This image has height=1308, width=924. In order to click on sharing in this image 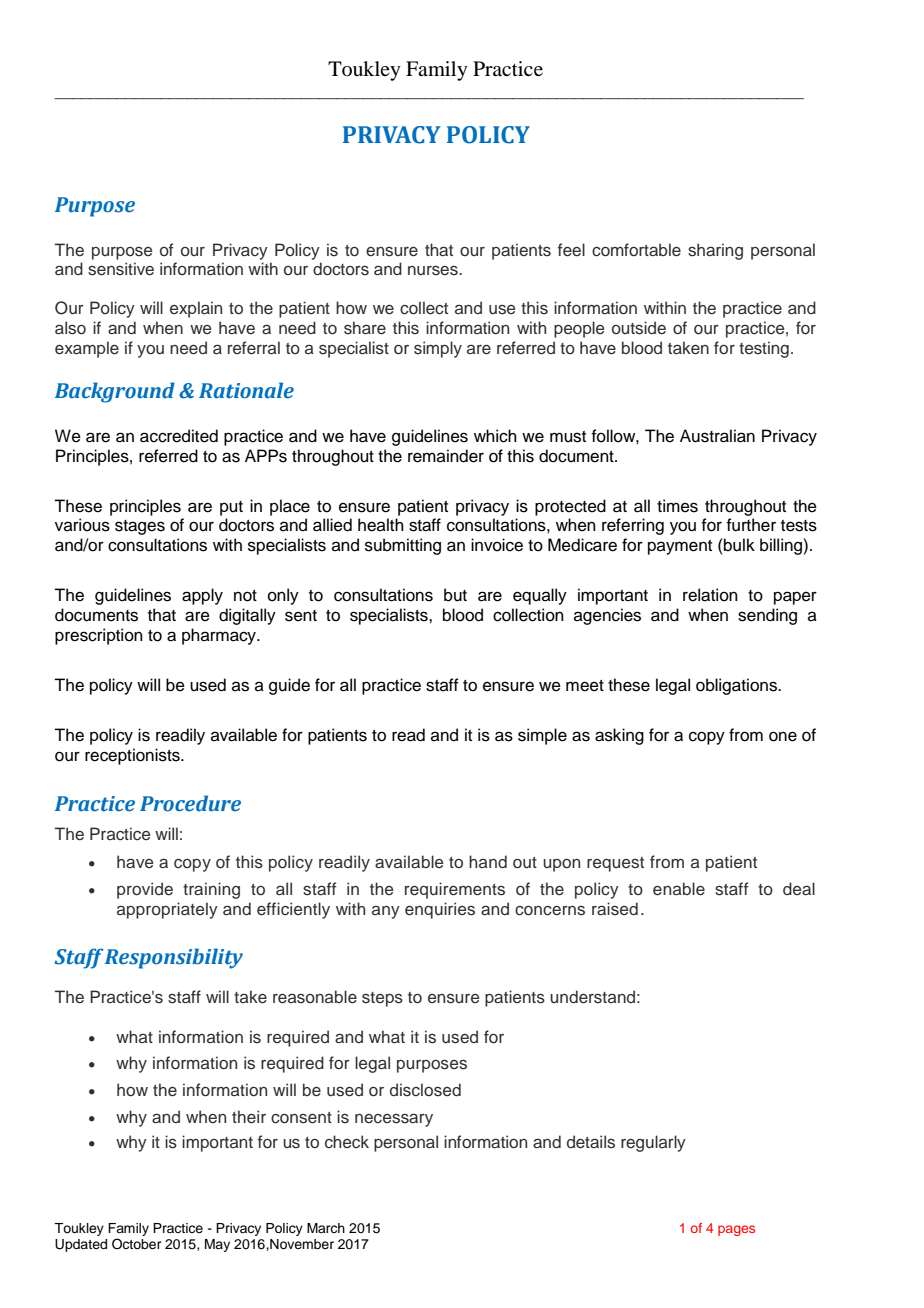, I will do `click(715, 251)`.
